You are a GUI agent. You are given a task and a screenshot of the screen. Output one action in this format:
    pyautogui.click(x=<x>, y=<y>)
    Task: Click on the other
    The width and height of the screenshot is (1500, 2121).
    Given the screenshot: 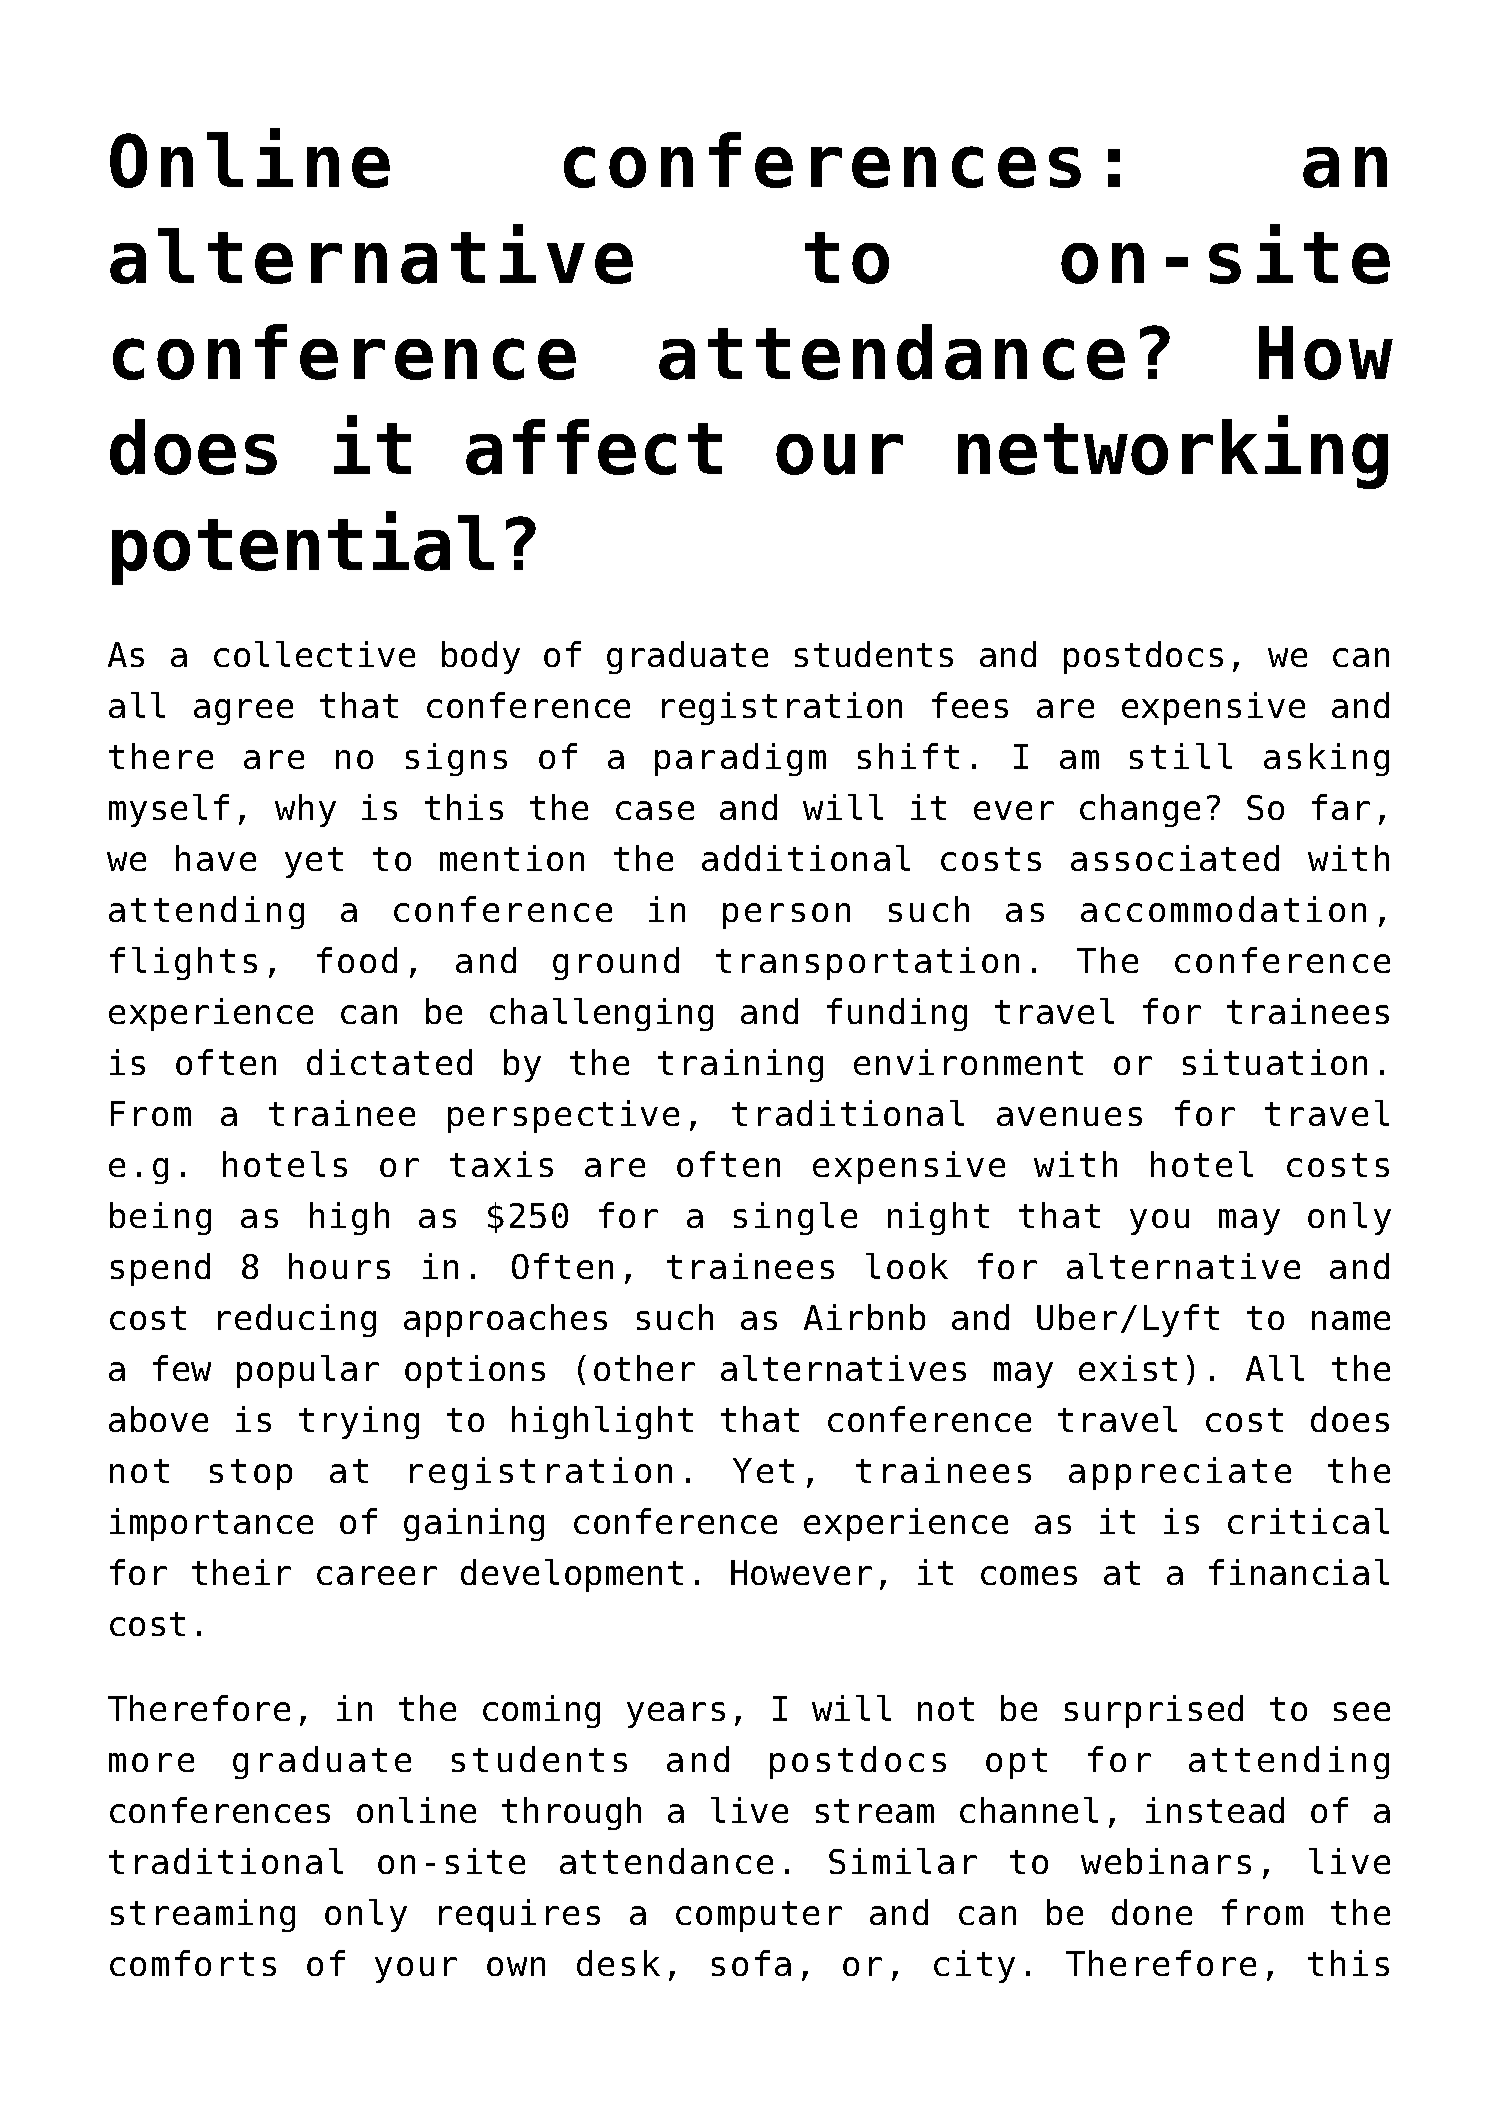 What is the action you would take?
    pyautogui.click(x=644, y=1368)
